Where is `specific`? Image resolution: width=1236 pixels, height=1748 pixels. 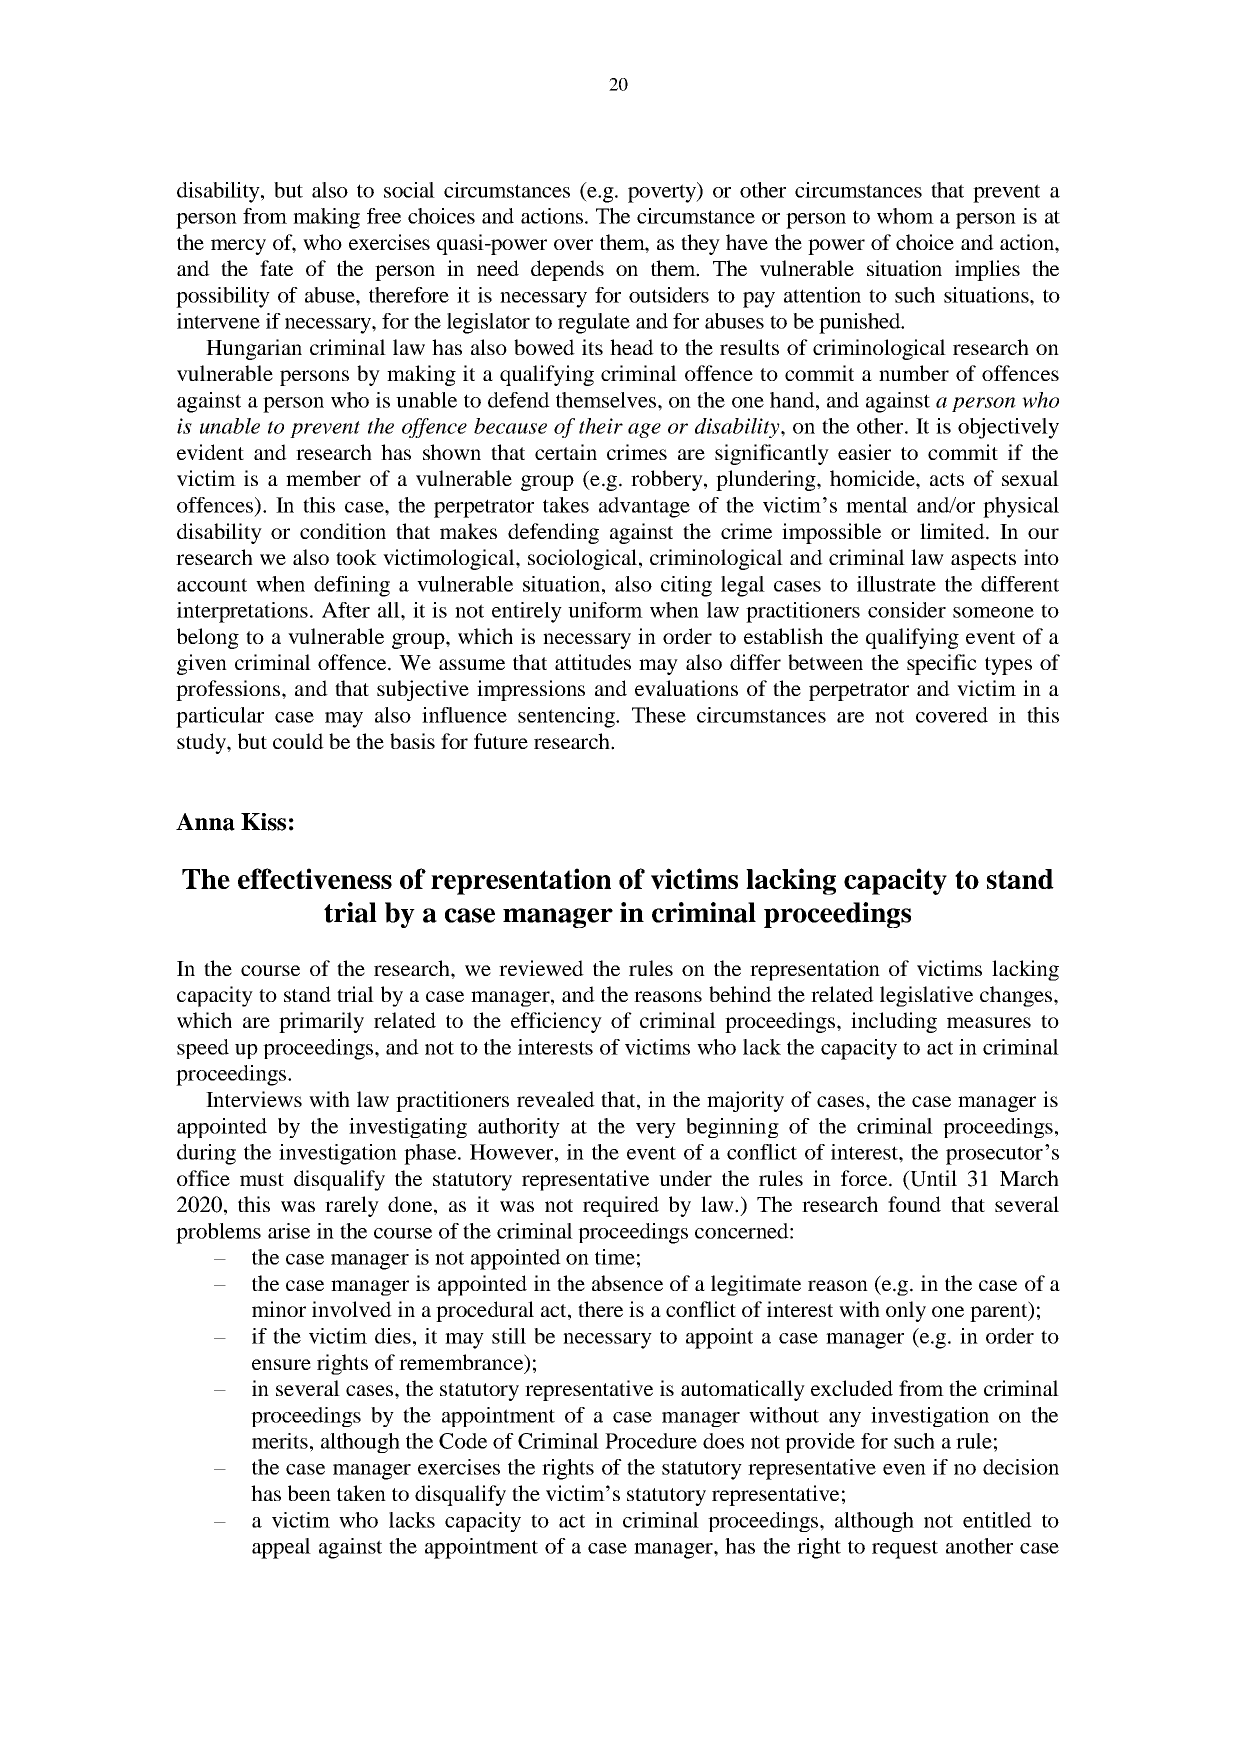 specific is located at coordinates (942, 664).
